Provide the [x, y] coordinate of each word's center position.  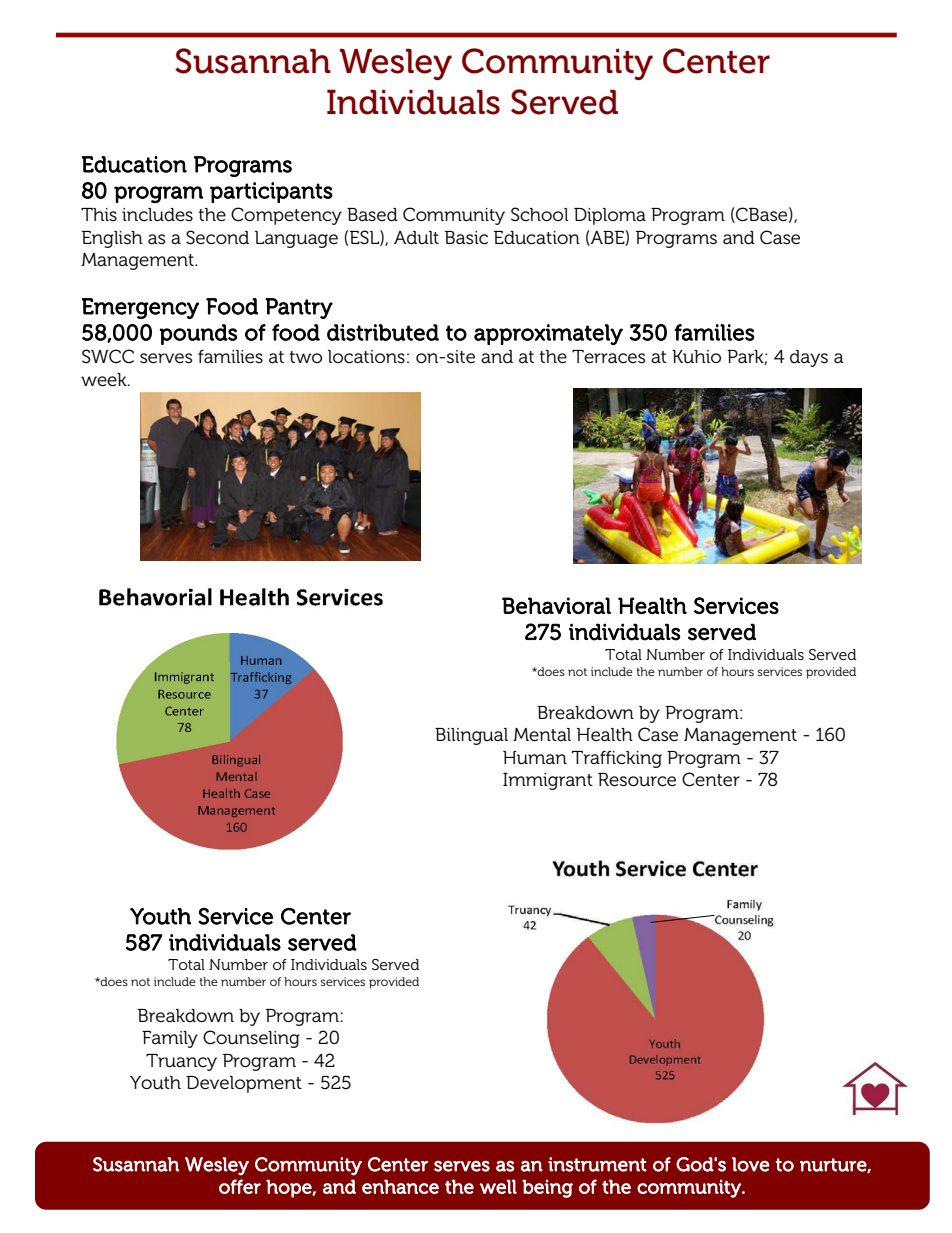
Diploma [610, 216]
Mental [542, 735]
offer [240, 1186]
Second [217, 237]
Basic [466, 238]
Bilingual [471, 736]
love [751, 1164]
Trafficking [617, 759]
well [498, 1186]
